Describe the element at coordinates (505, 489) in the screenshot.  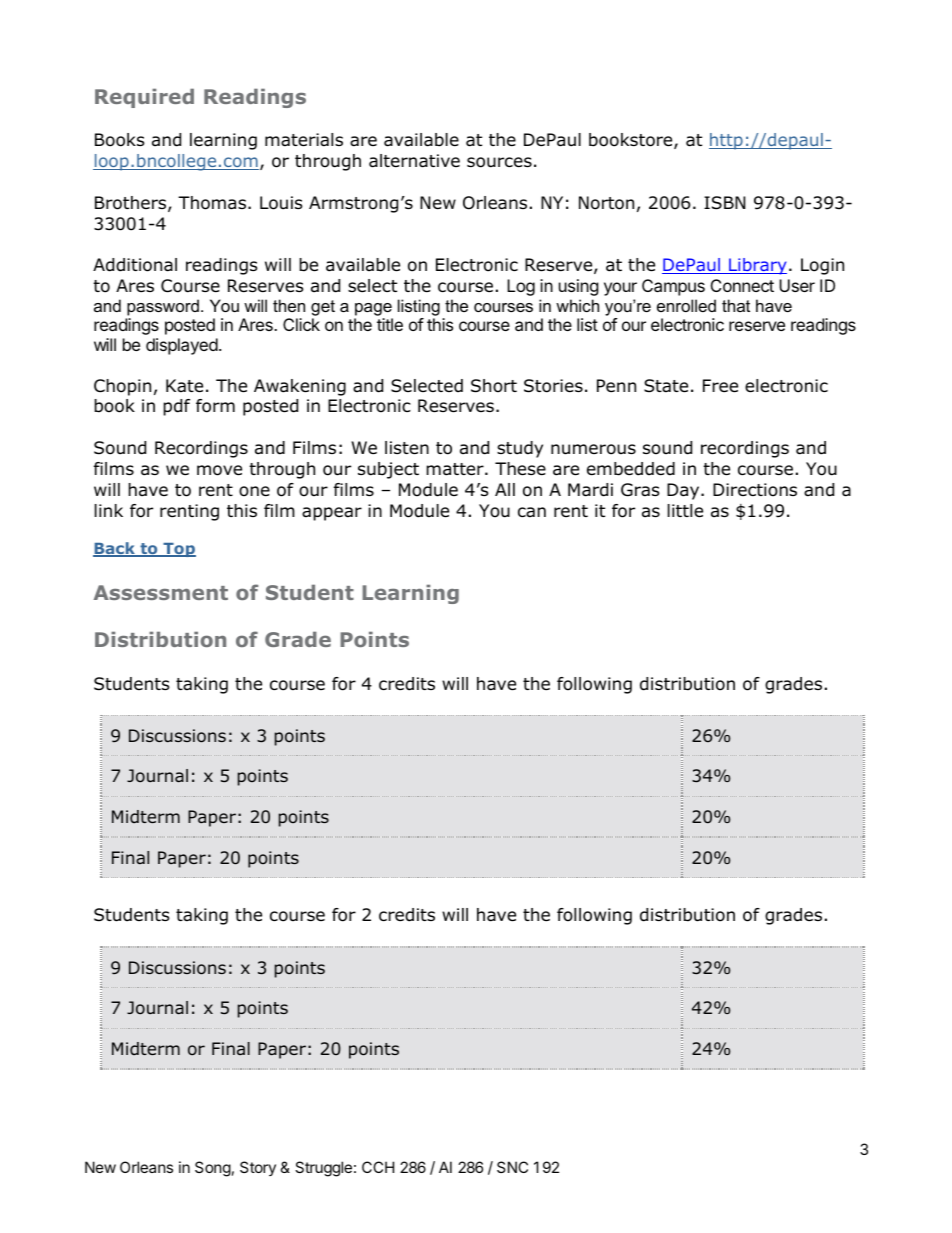
I see `All` at that location.
